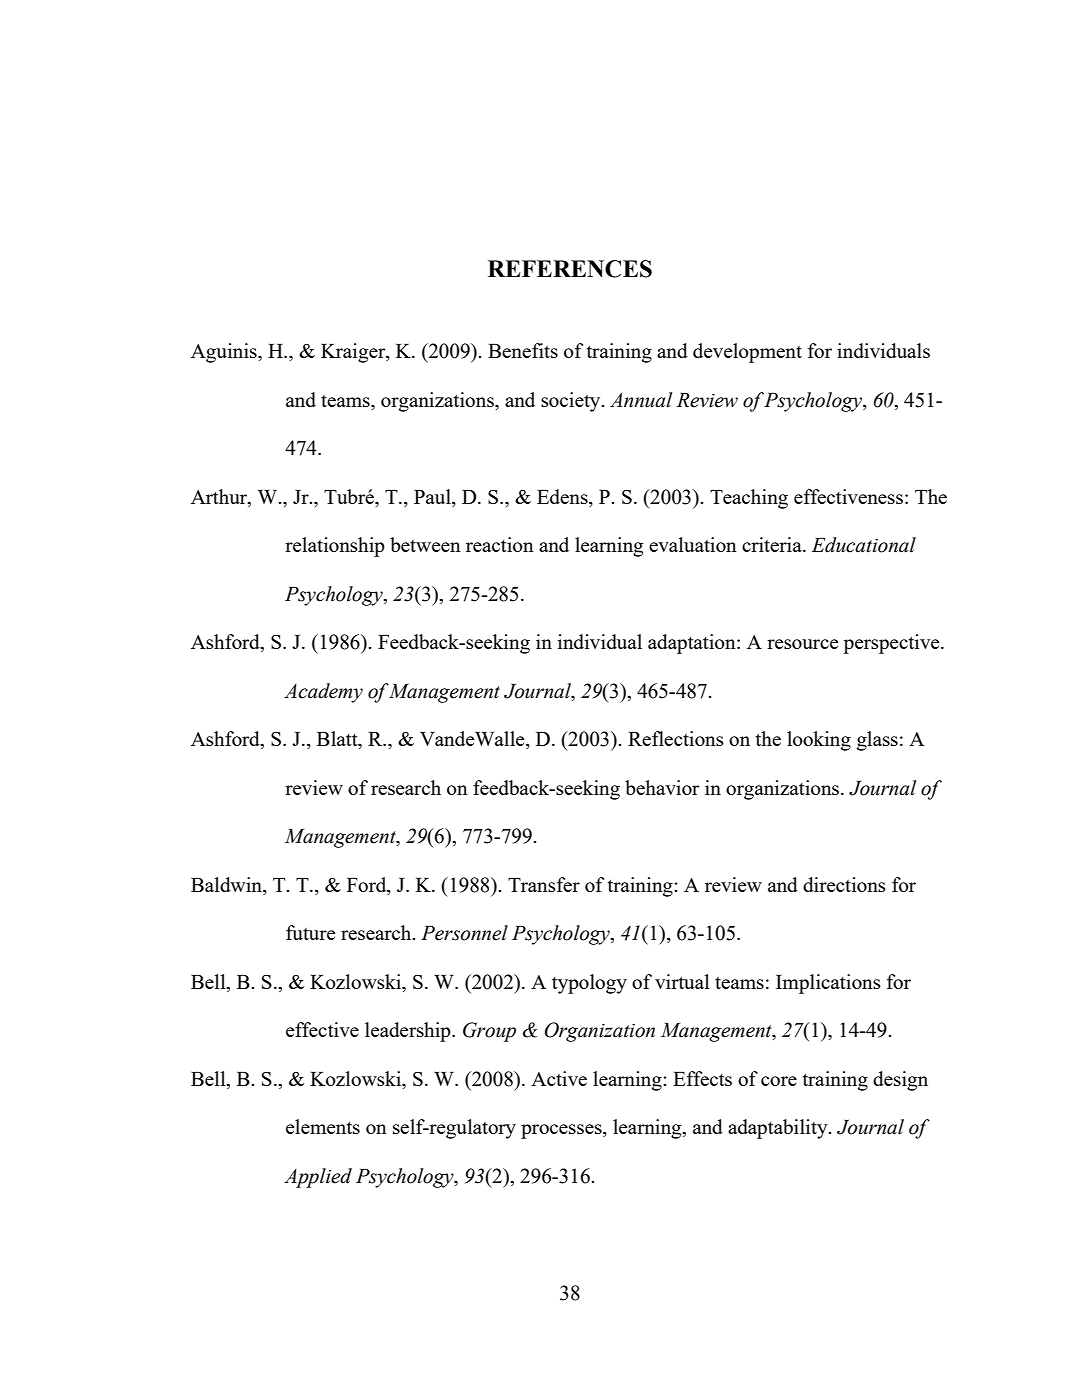 The width and height of the screenshot is (1075, 1391). I want to click on evaluation, so click(693, 544).
